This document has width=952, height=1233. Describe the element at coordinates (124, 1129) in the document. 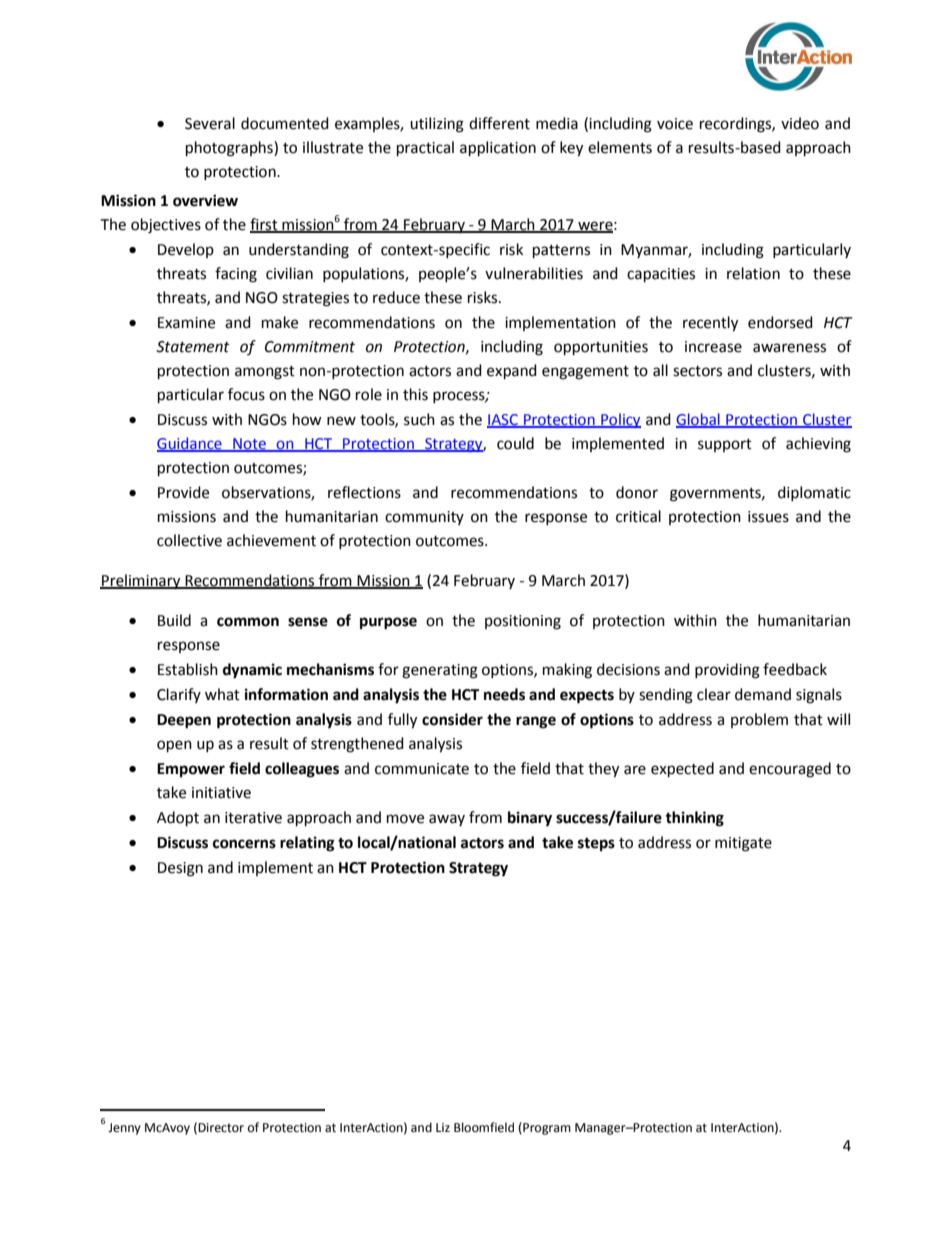

I see `Jenny` at that location.
